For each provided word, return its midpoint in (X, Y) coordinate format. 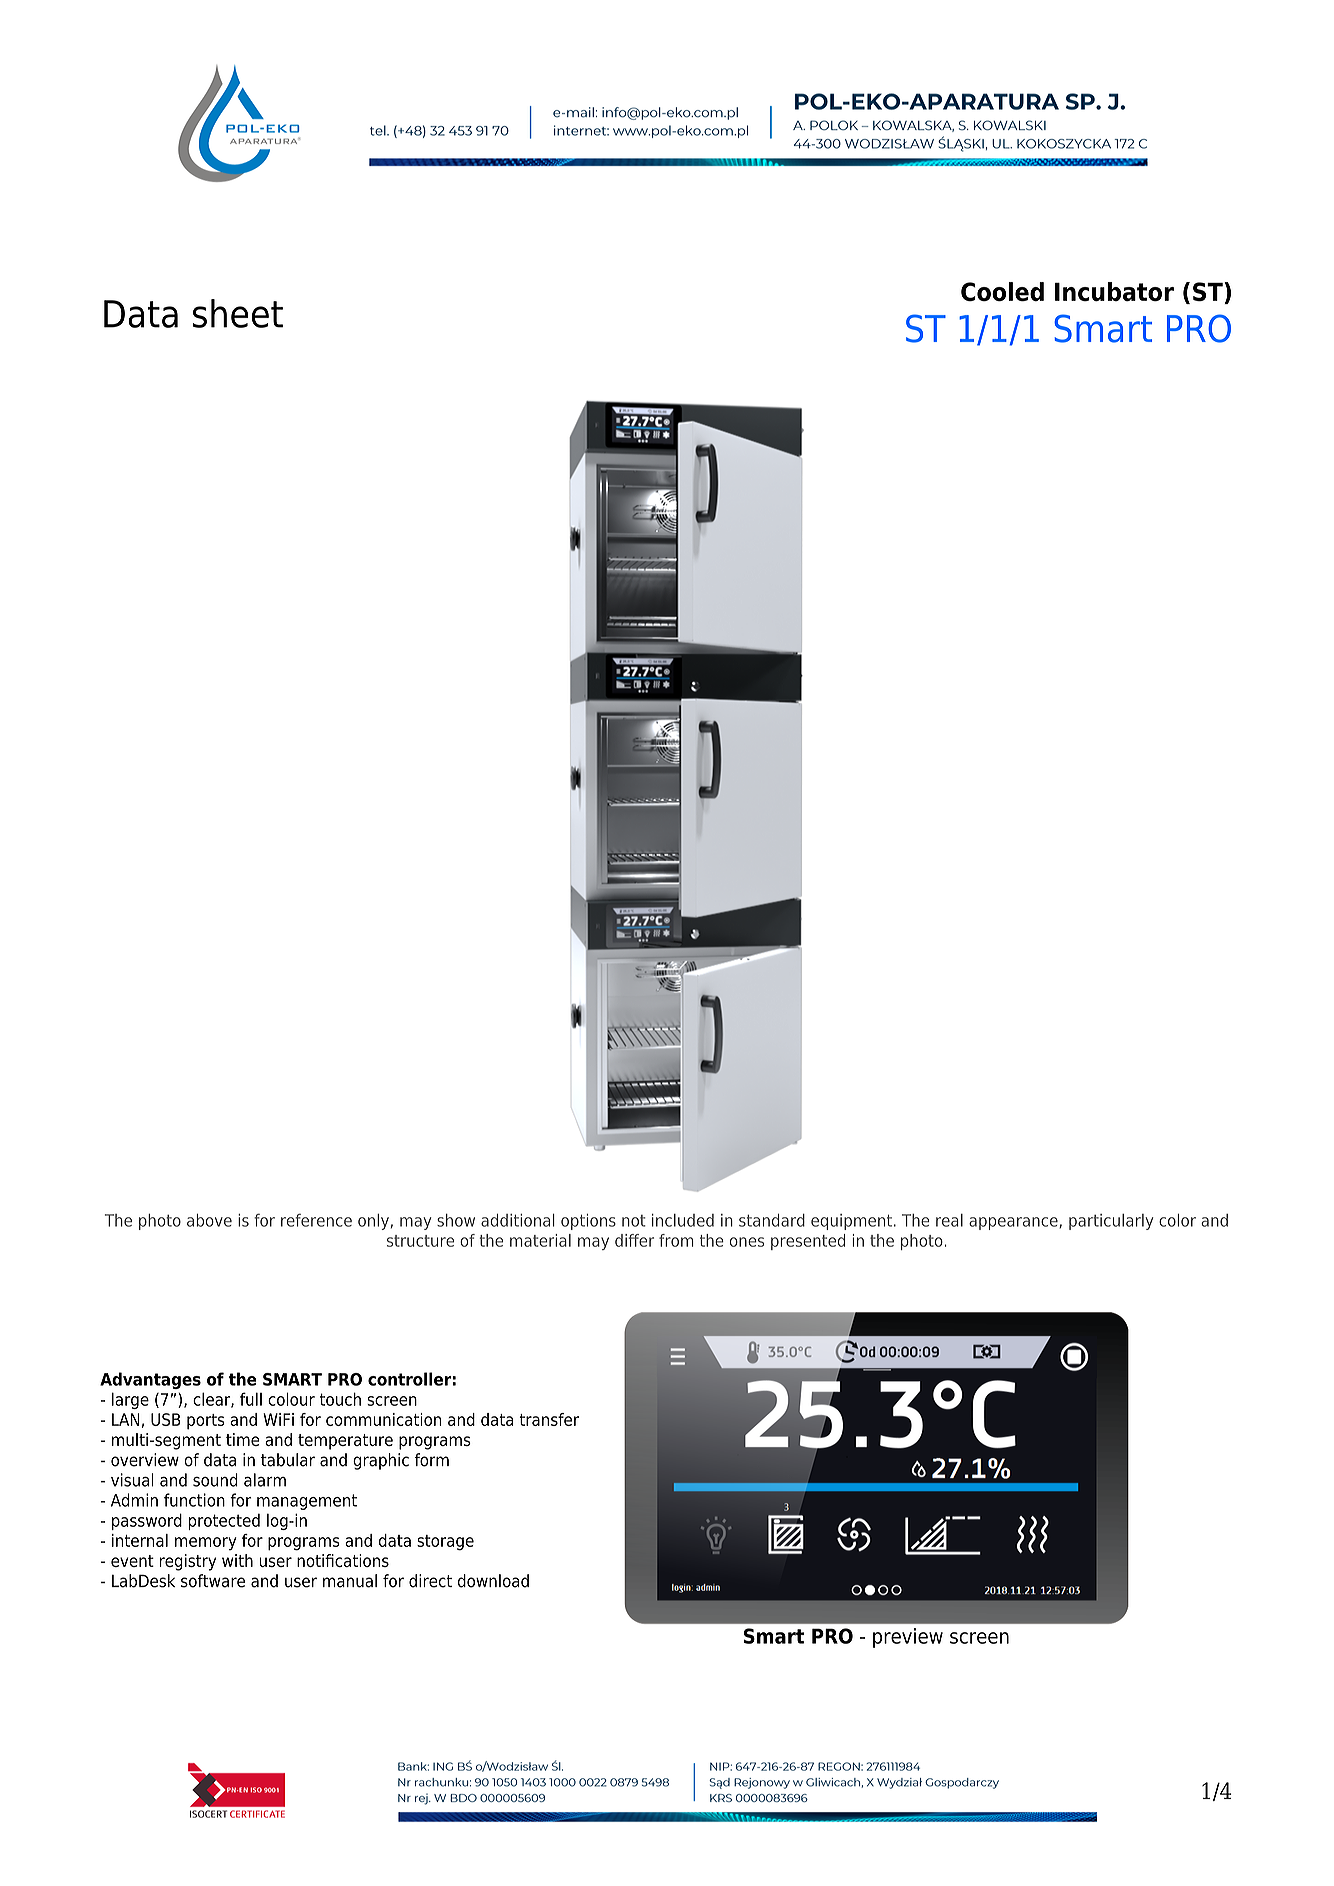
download (493, 1581)
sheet (238, 313)
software (213, 1581)
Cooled (1002, 291)
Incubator (1114, 291)
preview (908, 1638)
